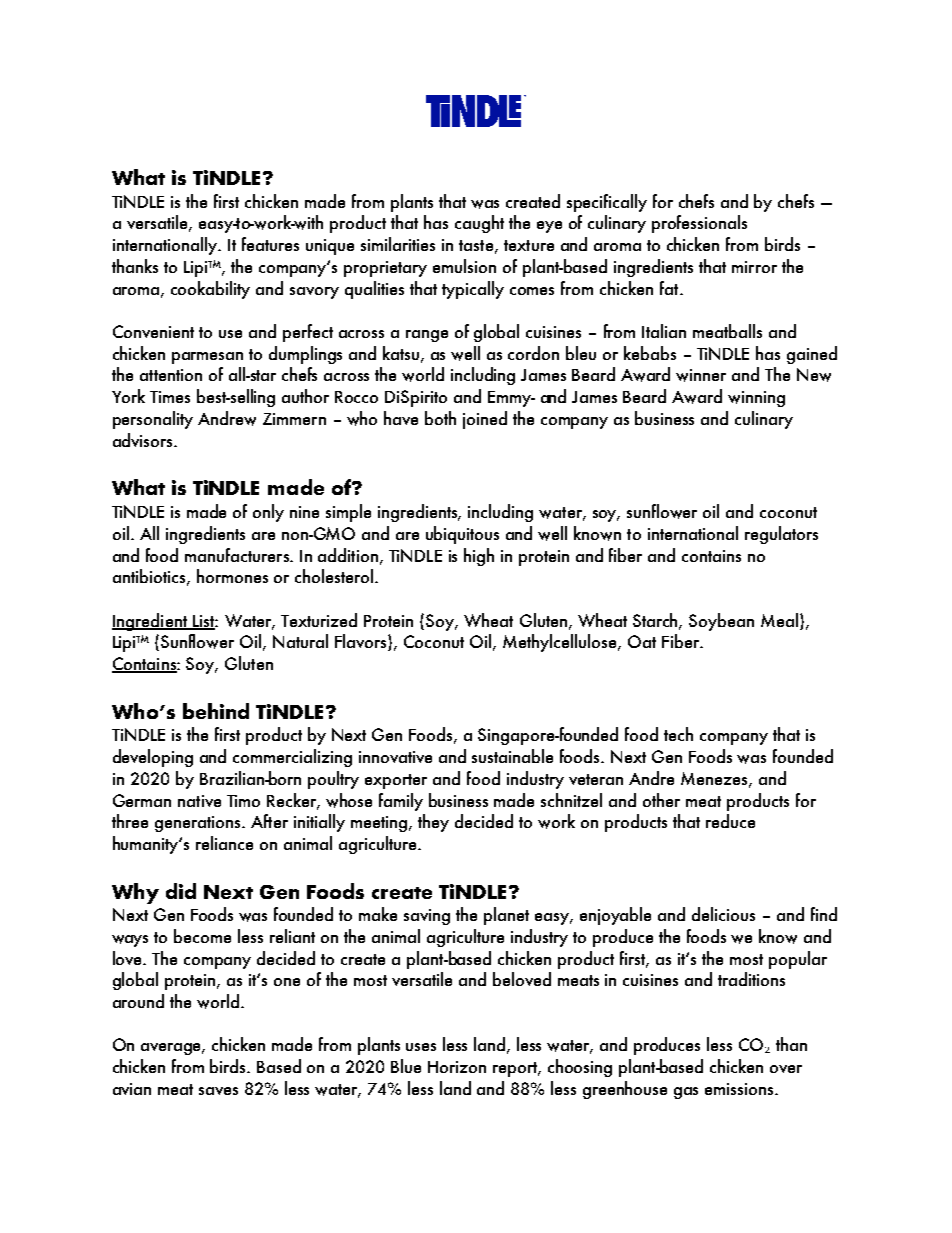 The height and width of the screenshot is (1233, 952). Describe the element at coordinates (516, 1069) in the screenshot. I see `report` at that location.
